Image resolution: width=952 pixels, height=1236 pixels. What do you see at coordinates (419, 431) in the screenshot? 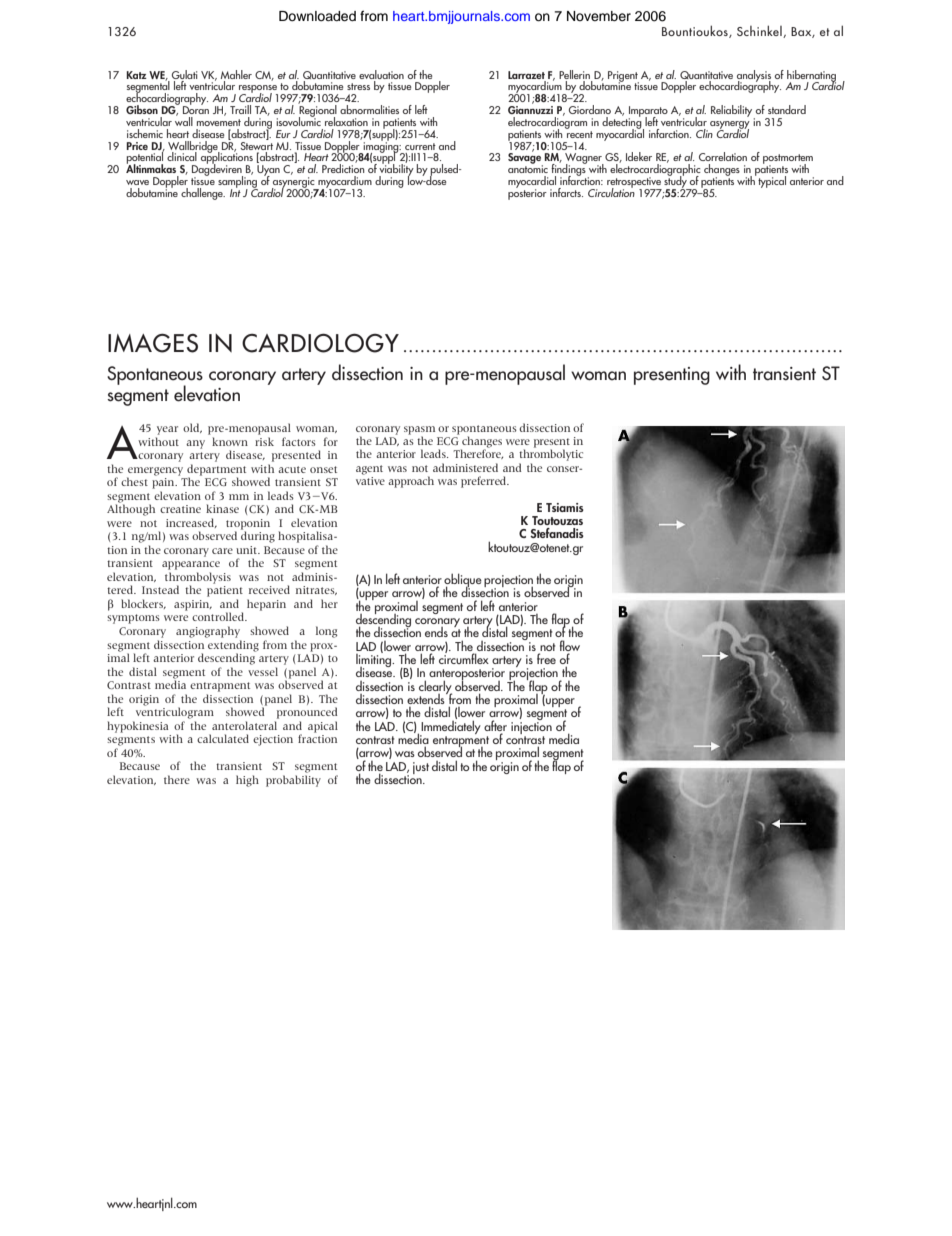
I see `spasm` at bounding box center [419, 431].
